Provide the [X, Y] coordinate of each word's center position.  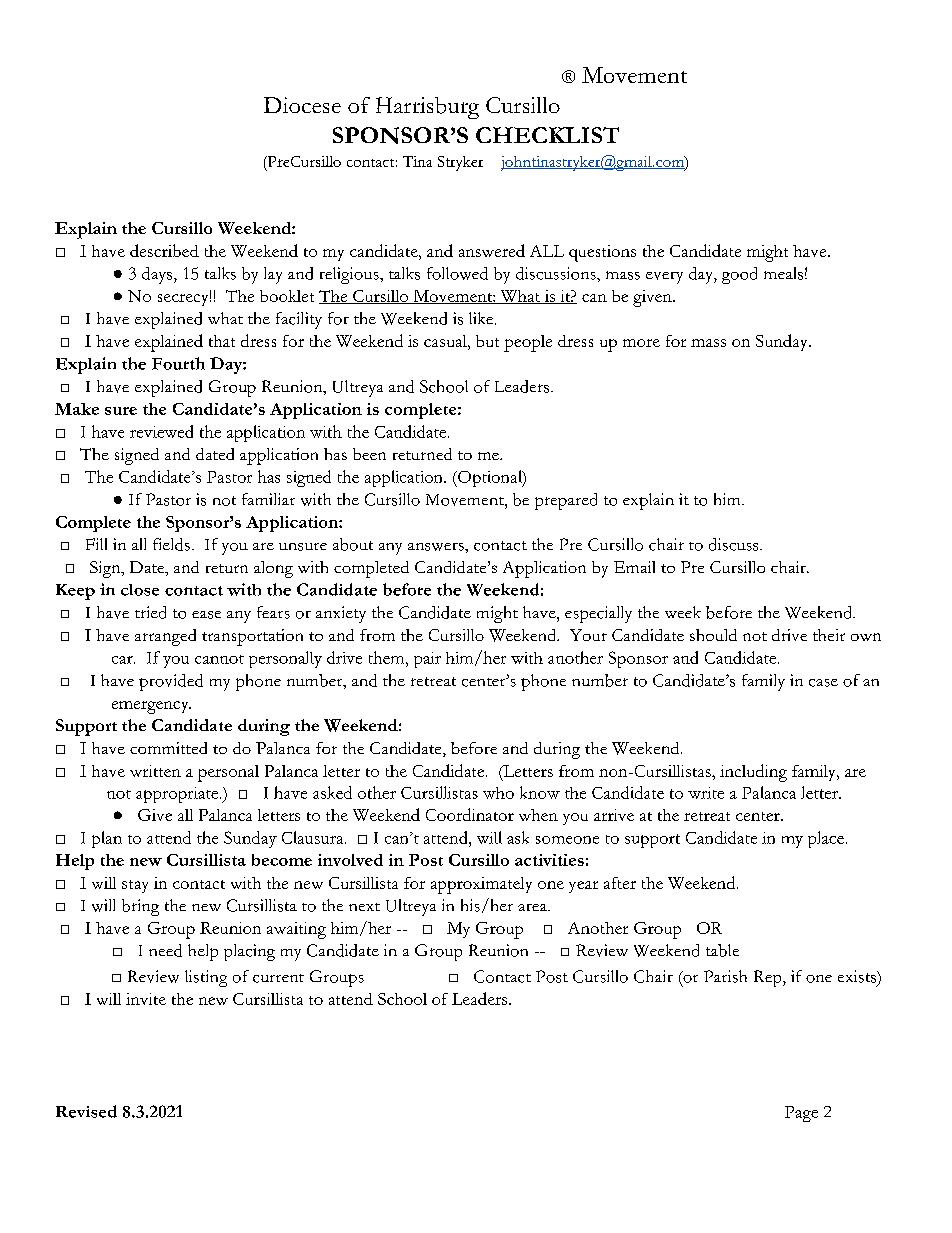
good [739, 275]
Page [801, 1114]
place [826, 839]
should [713, 635]
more [641, 343]
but [487, 341]
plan [107, 839]
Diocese [302, 105]
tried [150, 612]
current [278, 978]
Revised [86, 1111]
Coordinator [470, 814]
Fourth [178, 363]
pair [427, 660]
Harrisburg [427, 108]
